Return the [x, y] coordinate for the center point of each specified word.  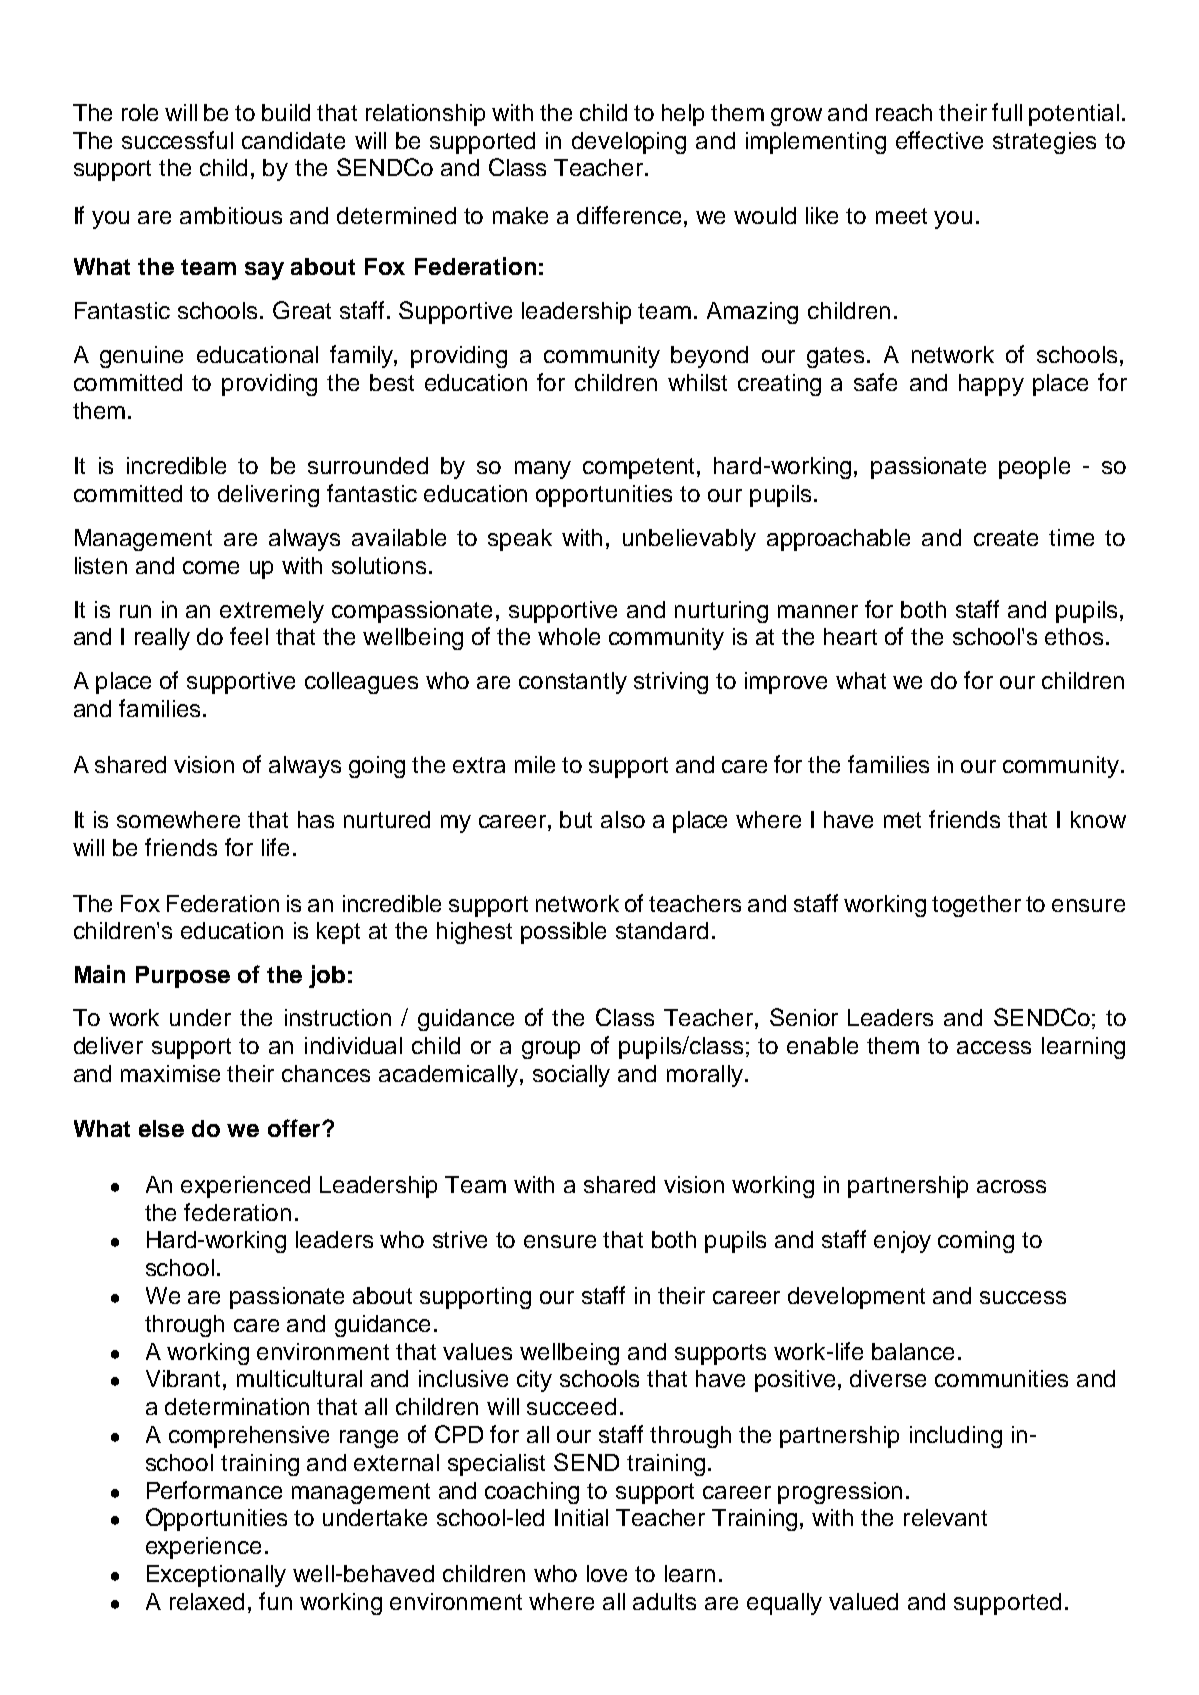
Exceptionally [216, 1576]
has [316, 819]
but [576, 819]
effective [939, 140]
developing [629, 143]
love [607, 1573]
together [976, 906]
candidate [293, 140]
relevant [945, 1517]
